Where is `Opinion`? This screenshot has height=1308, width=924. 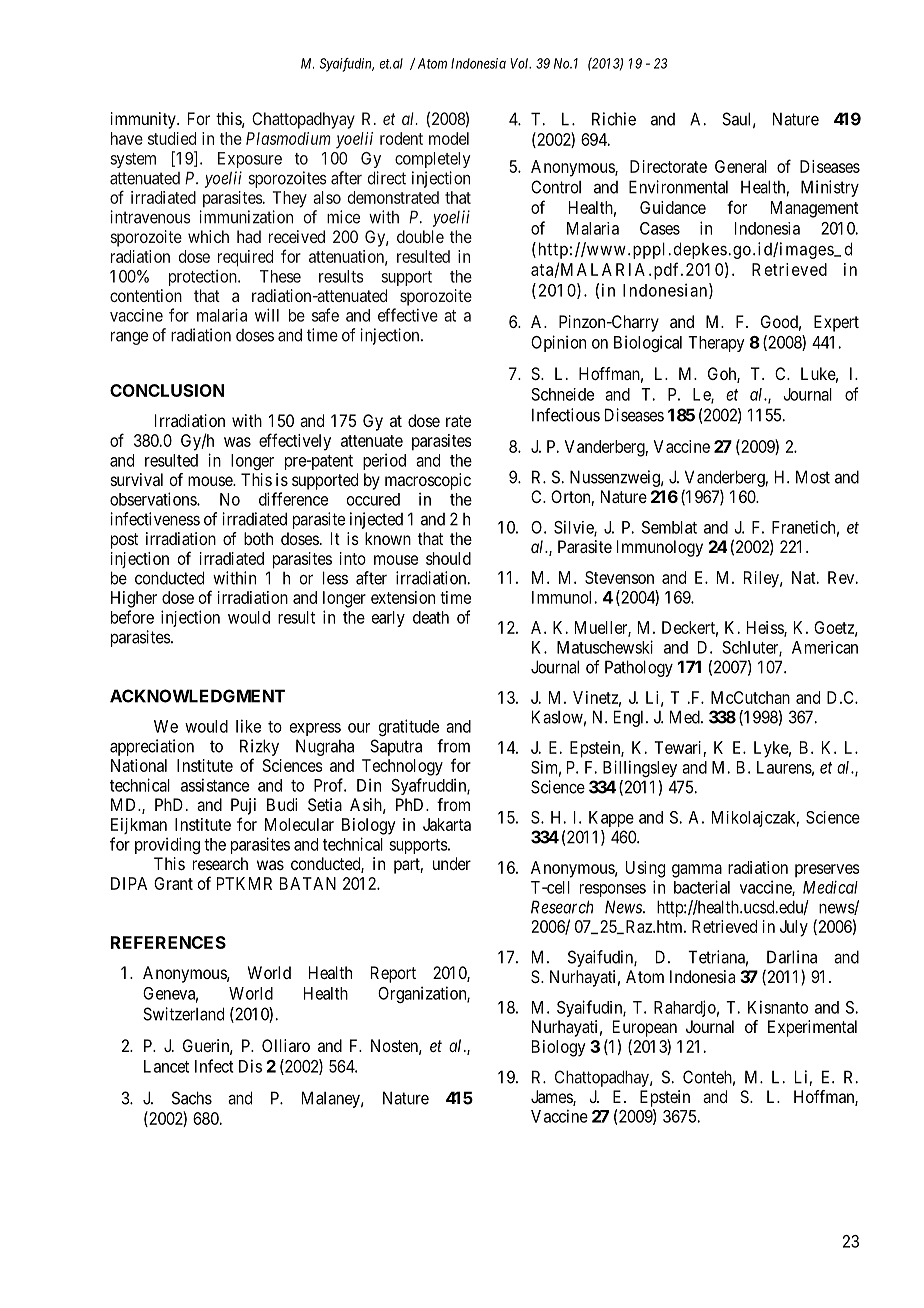 Opinion is located at coordinates (558, 343).
